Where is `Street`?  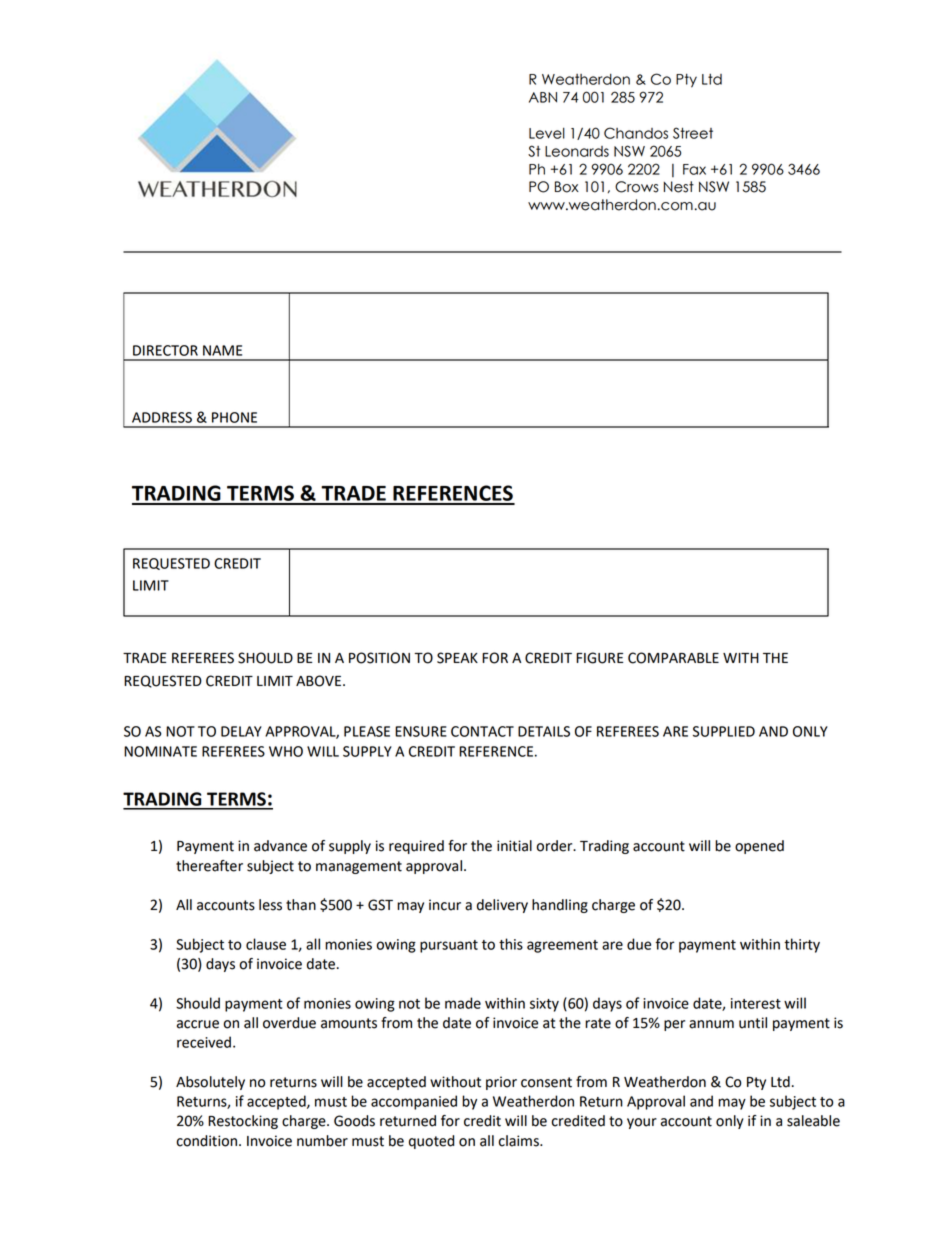 Street is located at coordinates (693, 133).
